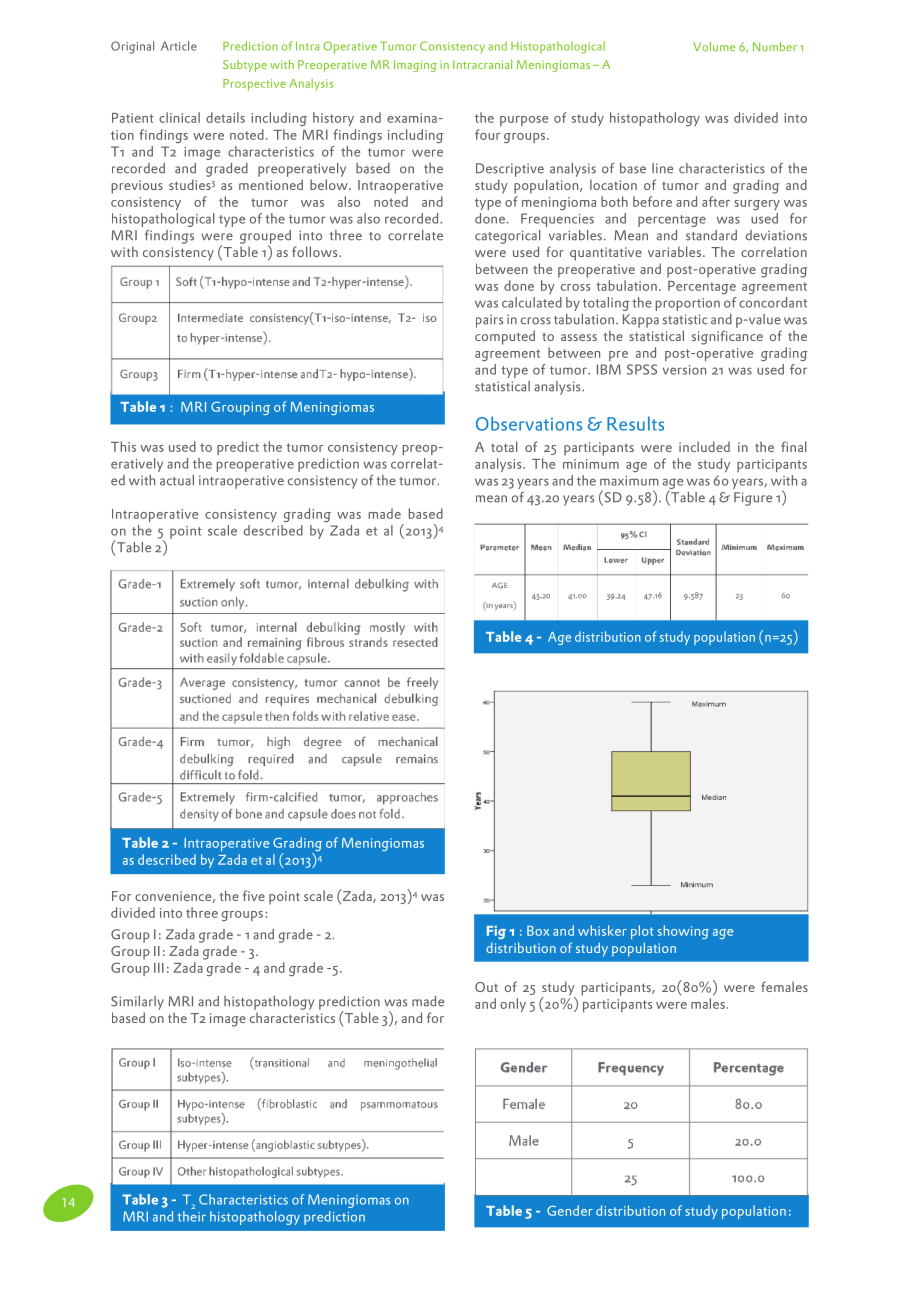 The image size is (924, 1308). I want to click on five, so click(254, 895).
